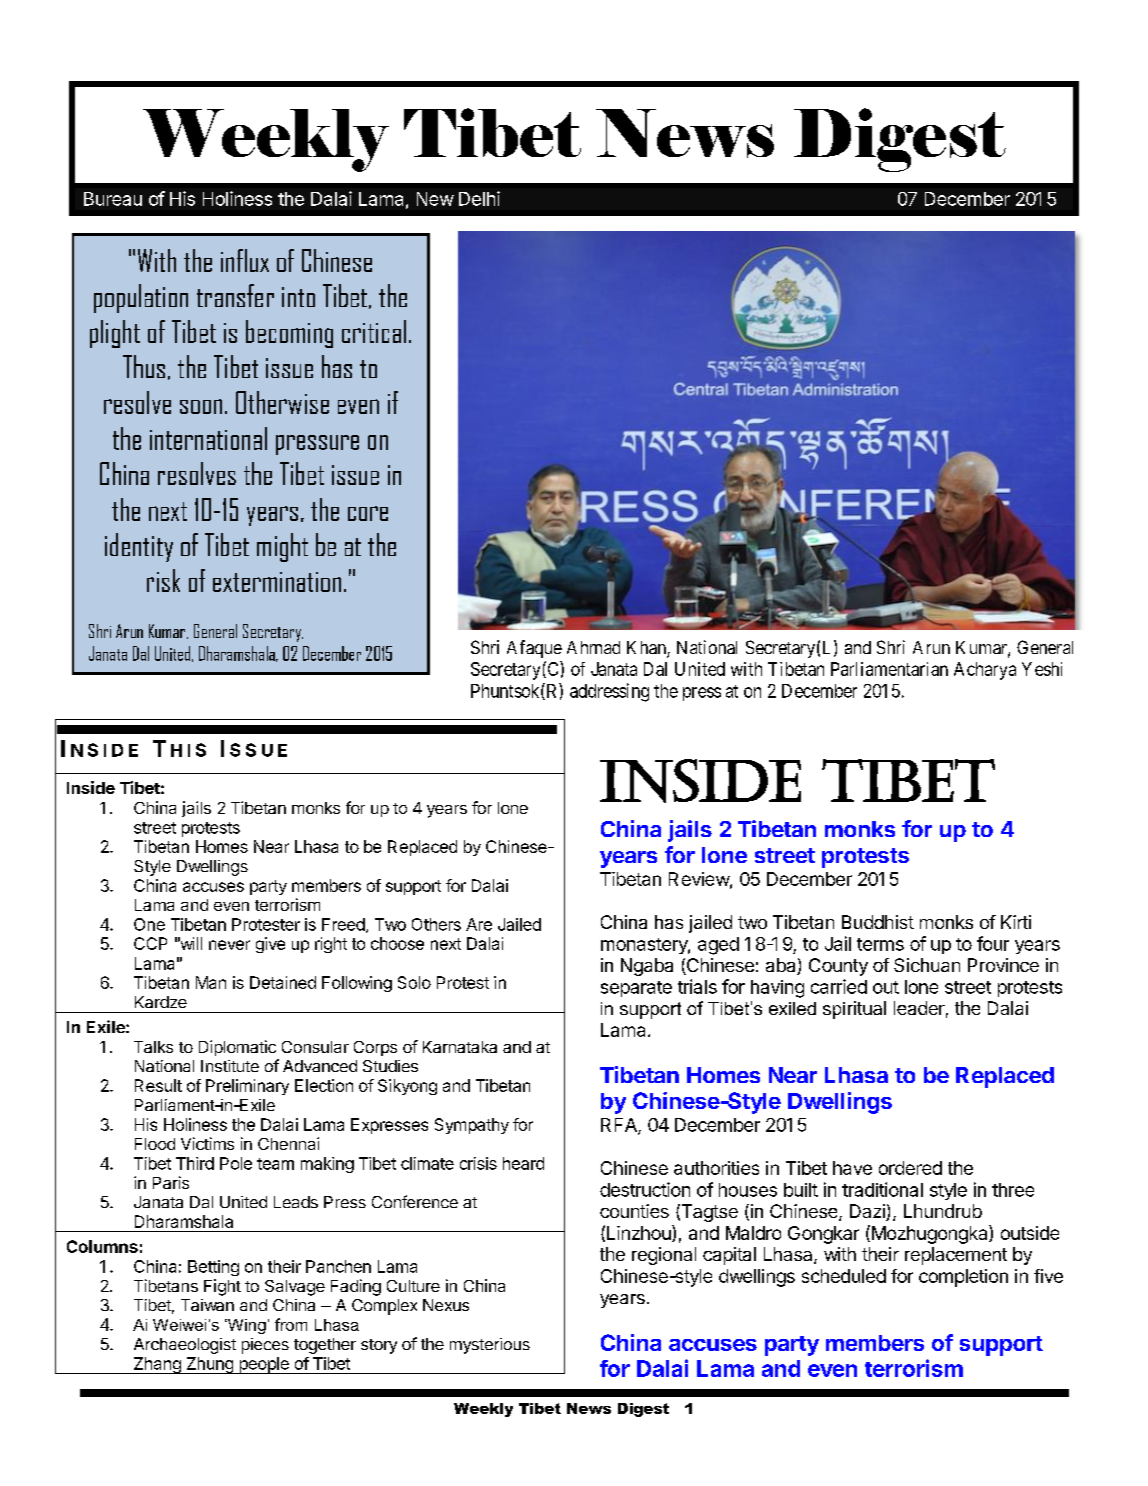 The width and height of the screenshot is (1148, 1486). Describe the element at coordinates (878, 922) in the screenshot. I see `Buddhist` at that location.
